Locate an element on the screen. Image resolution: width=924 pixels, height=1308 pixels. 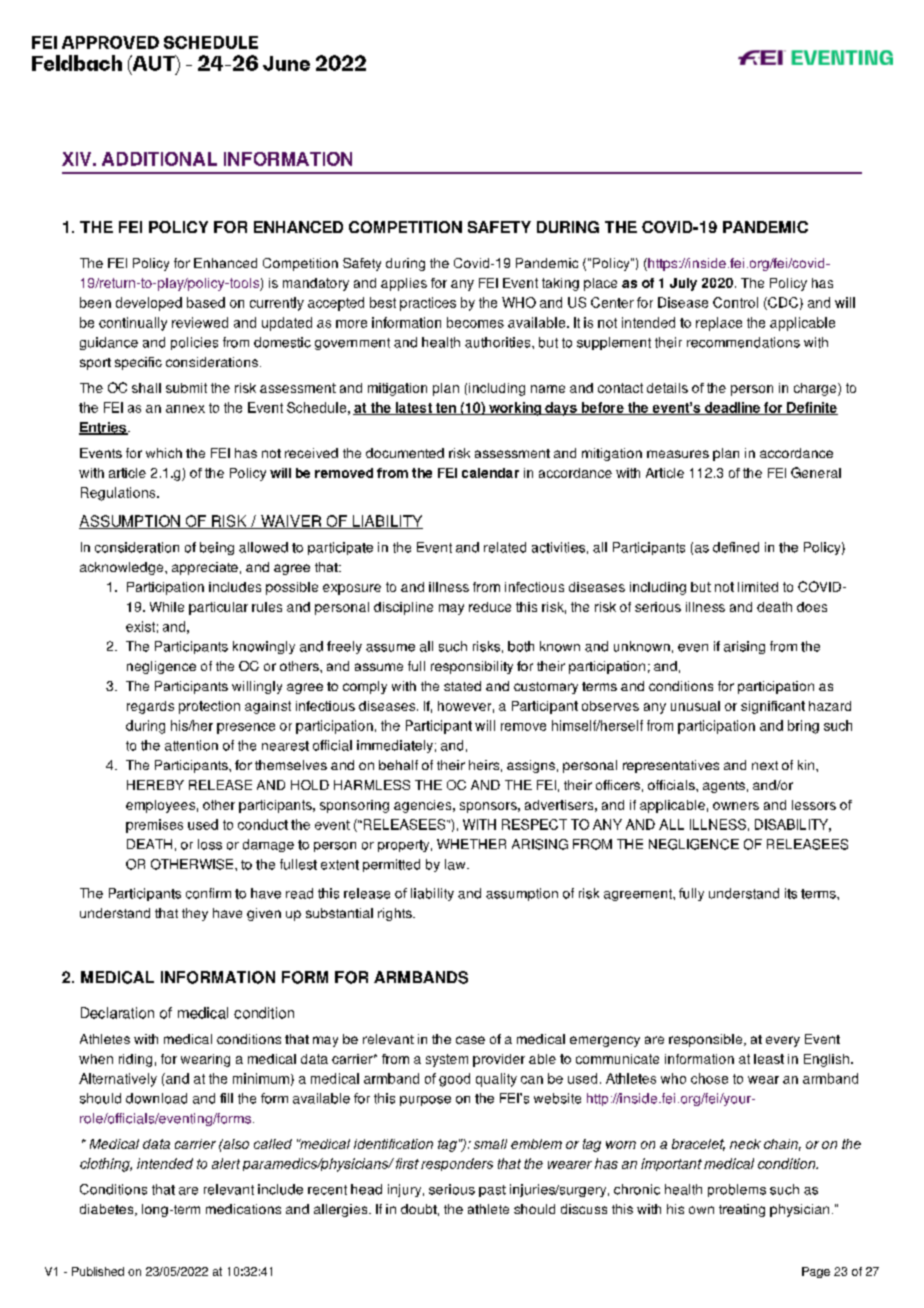
June is located at coordinates (286, 63).
